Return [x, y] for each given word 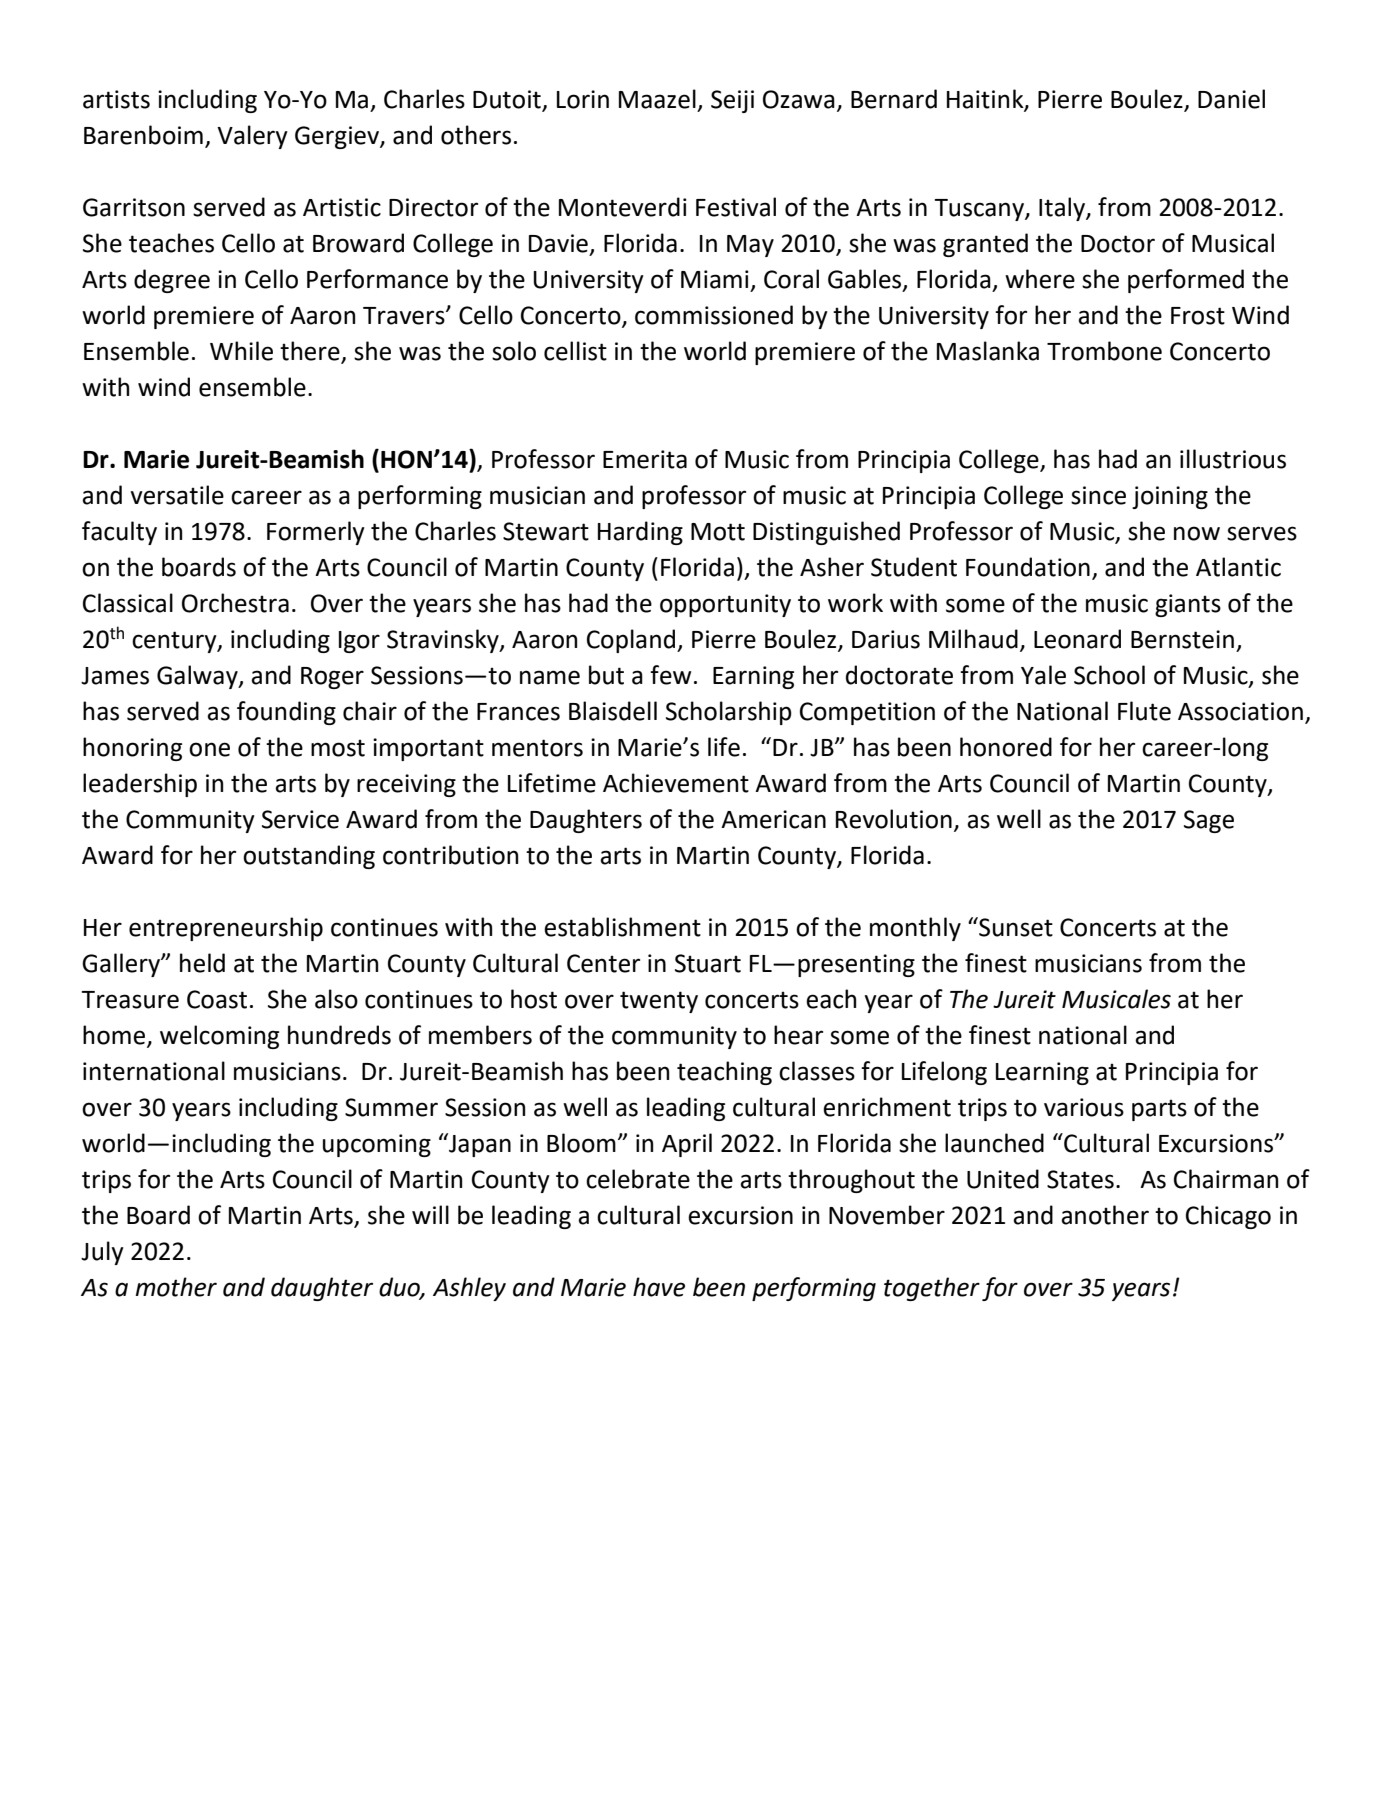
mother [176, 1287]
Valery [252, 137]
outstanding [309, 857]
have [659, 1287]
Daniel [1231, 99]
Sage [1209, 821]
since [1098, 495]
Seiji [732, 101]
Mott [718, 532]
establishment [622, 927]
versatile [177, 495]
